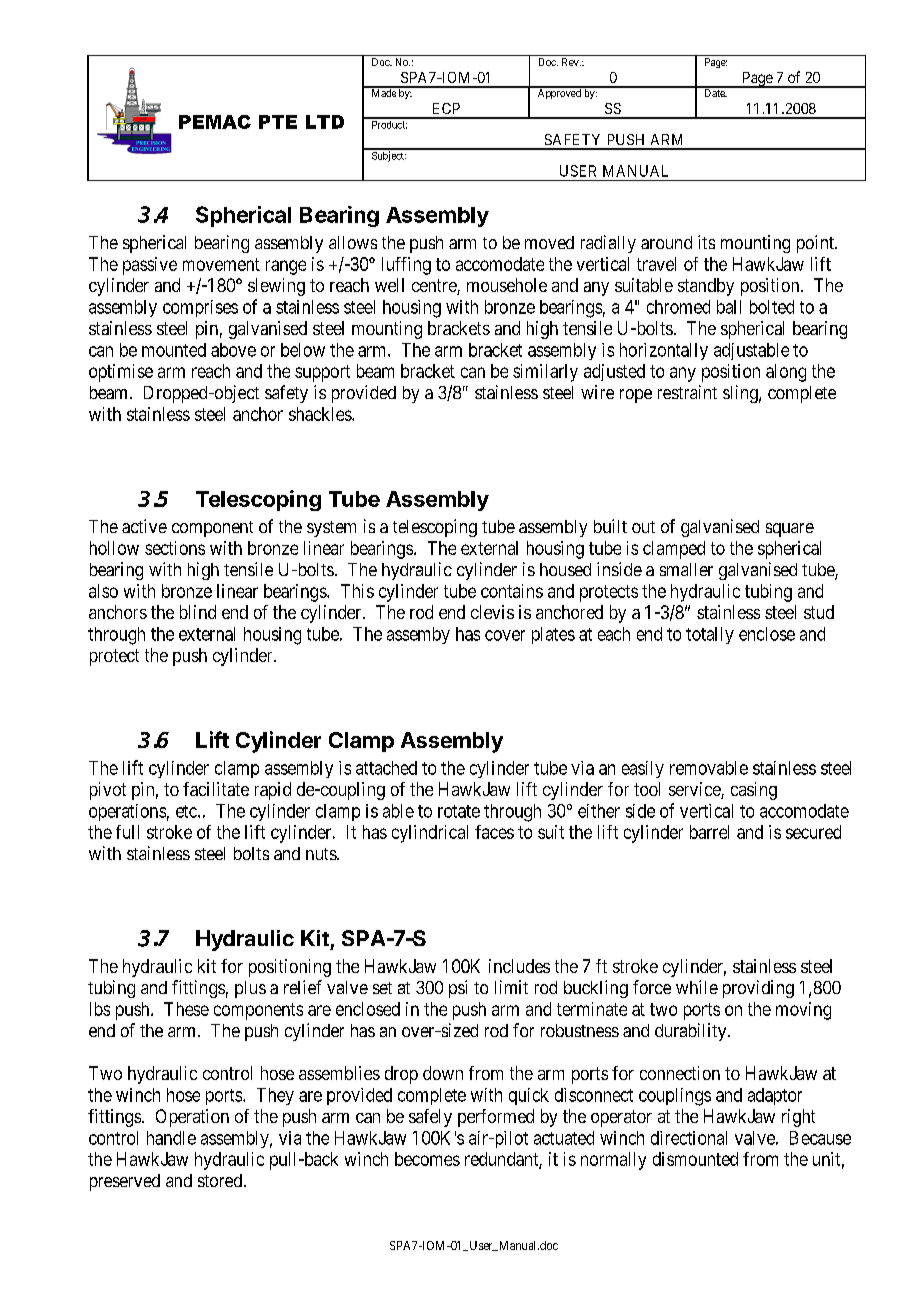  I want to click on handle, so click(171, 1138).
